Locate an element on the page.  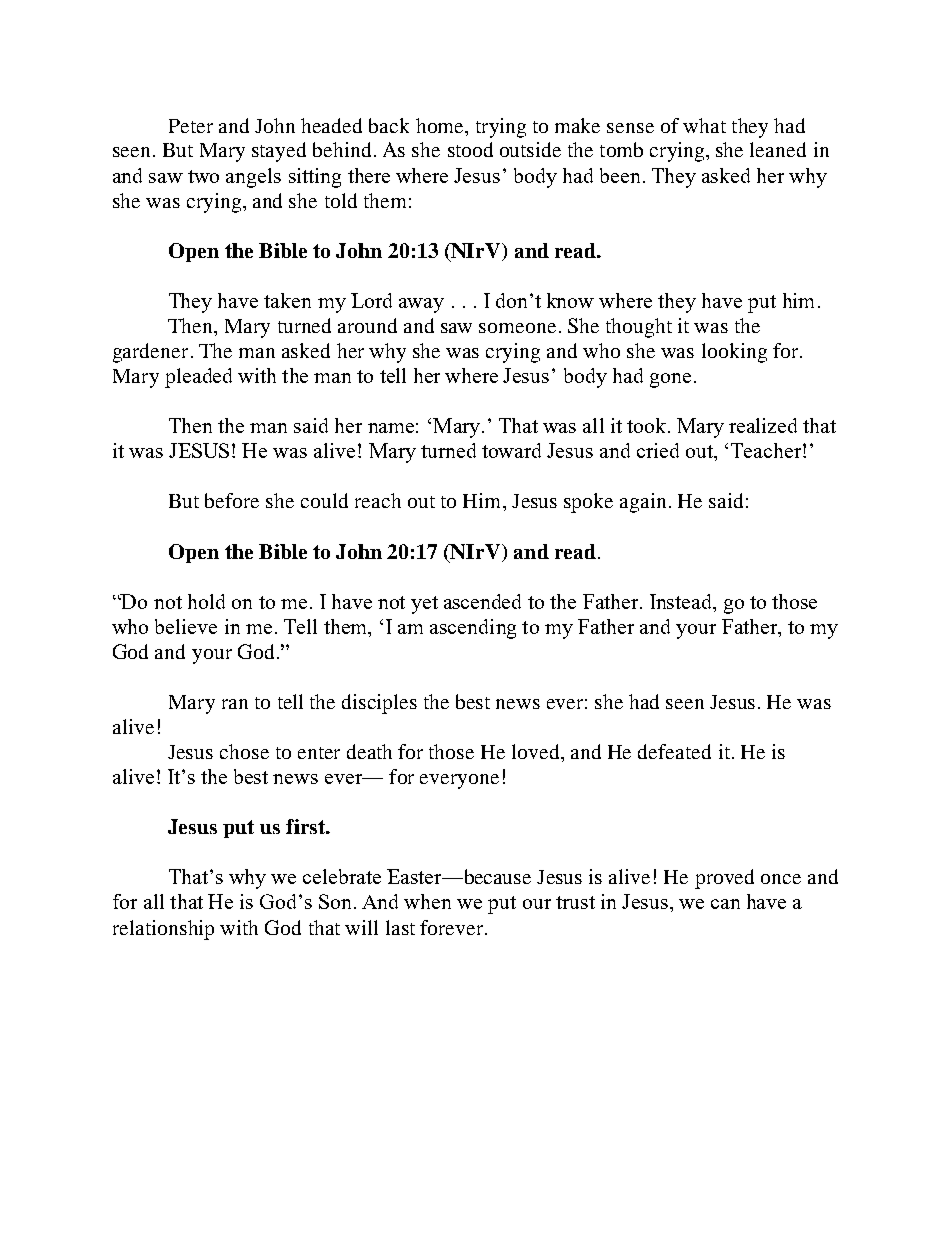
someone is located at coordinates (517, 328).
